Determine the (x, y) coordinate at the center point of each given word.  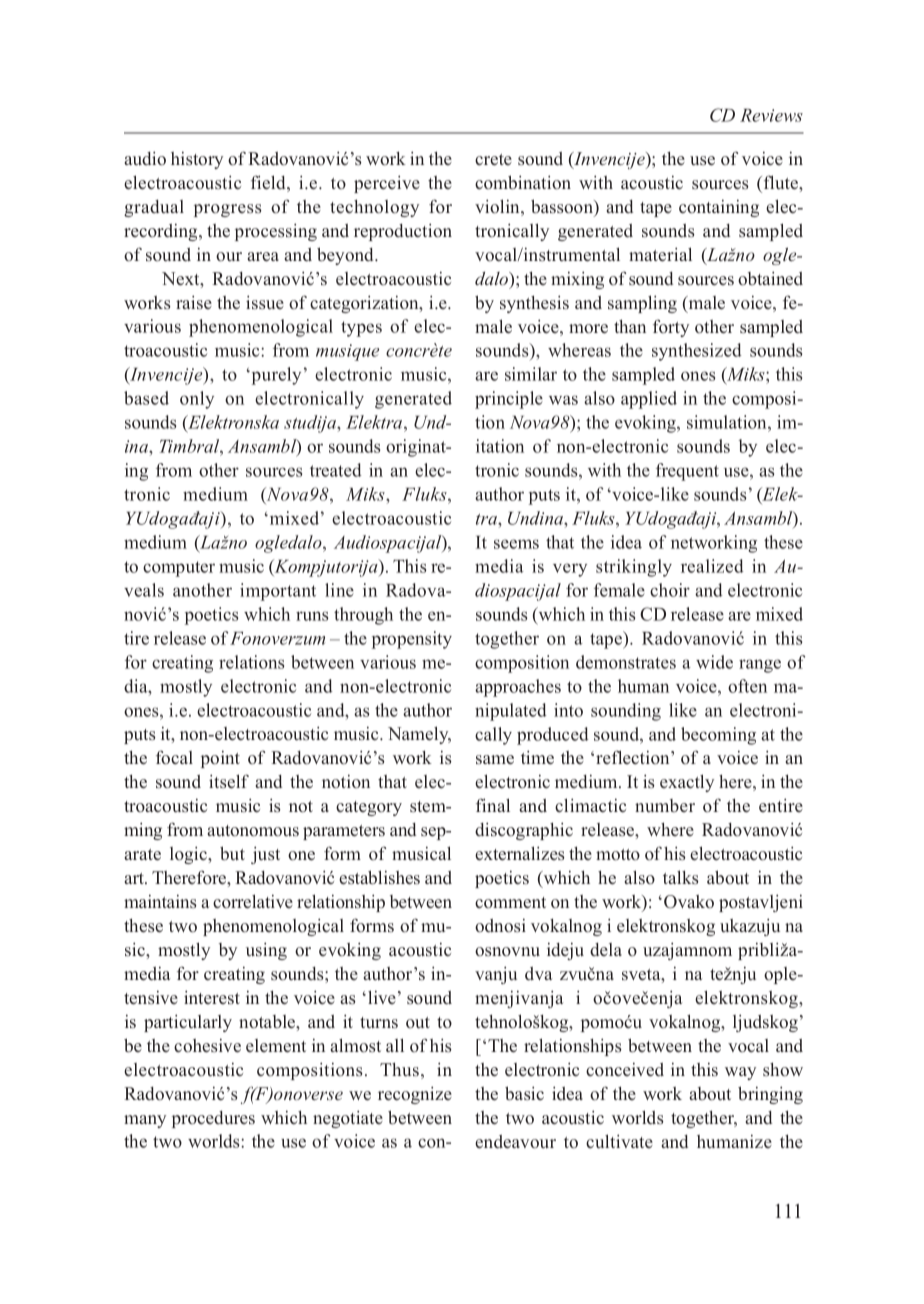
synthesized (697, 352)
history (197, 160)
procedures (213, 1119)
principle (509, 400)
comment (510, 903)
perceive (387, 184)
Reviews (771, 115)
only (197, 400)
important (278, 592)
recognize (415, 1095)
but (232, 853)
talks (681, 877)
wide (714, 662)
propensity (412, 640)
